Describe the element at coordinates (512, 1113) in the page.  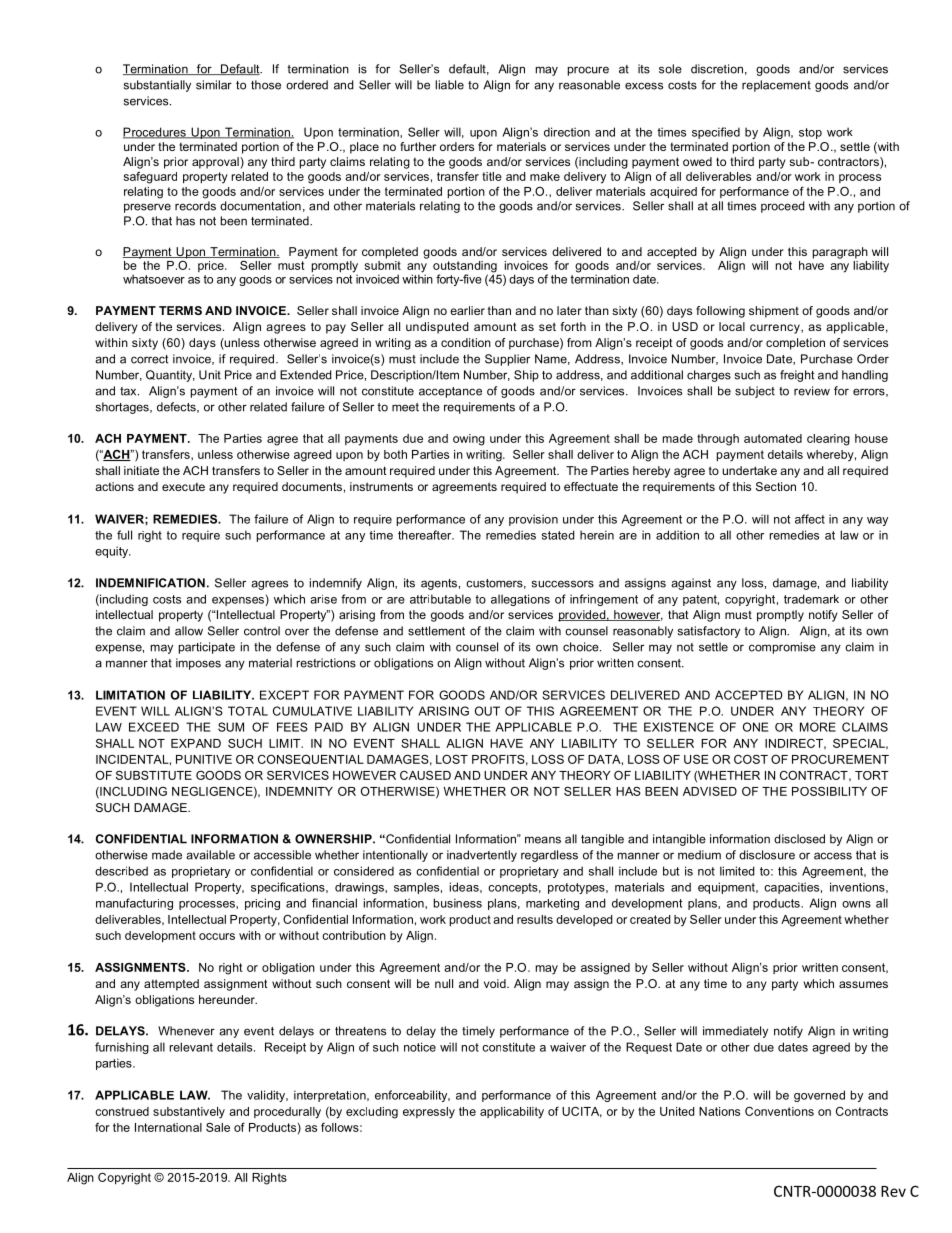
I see `applicability` at that location.
